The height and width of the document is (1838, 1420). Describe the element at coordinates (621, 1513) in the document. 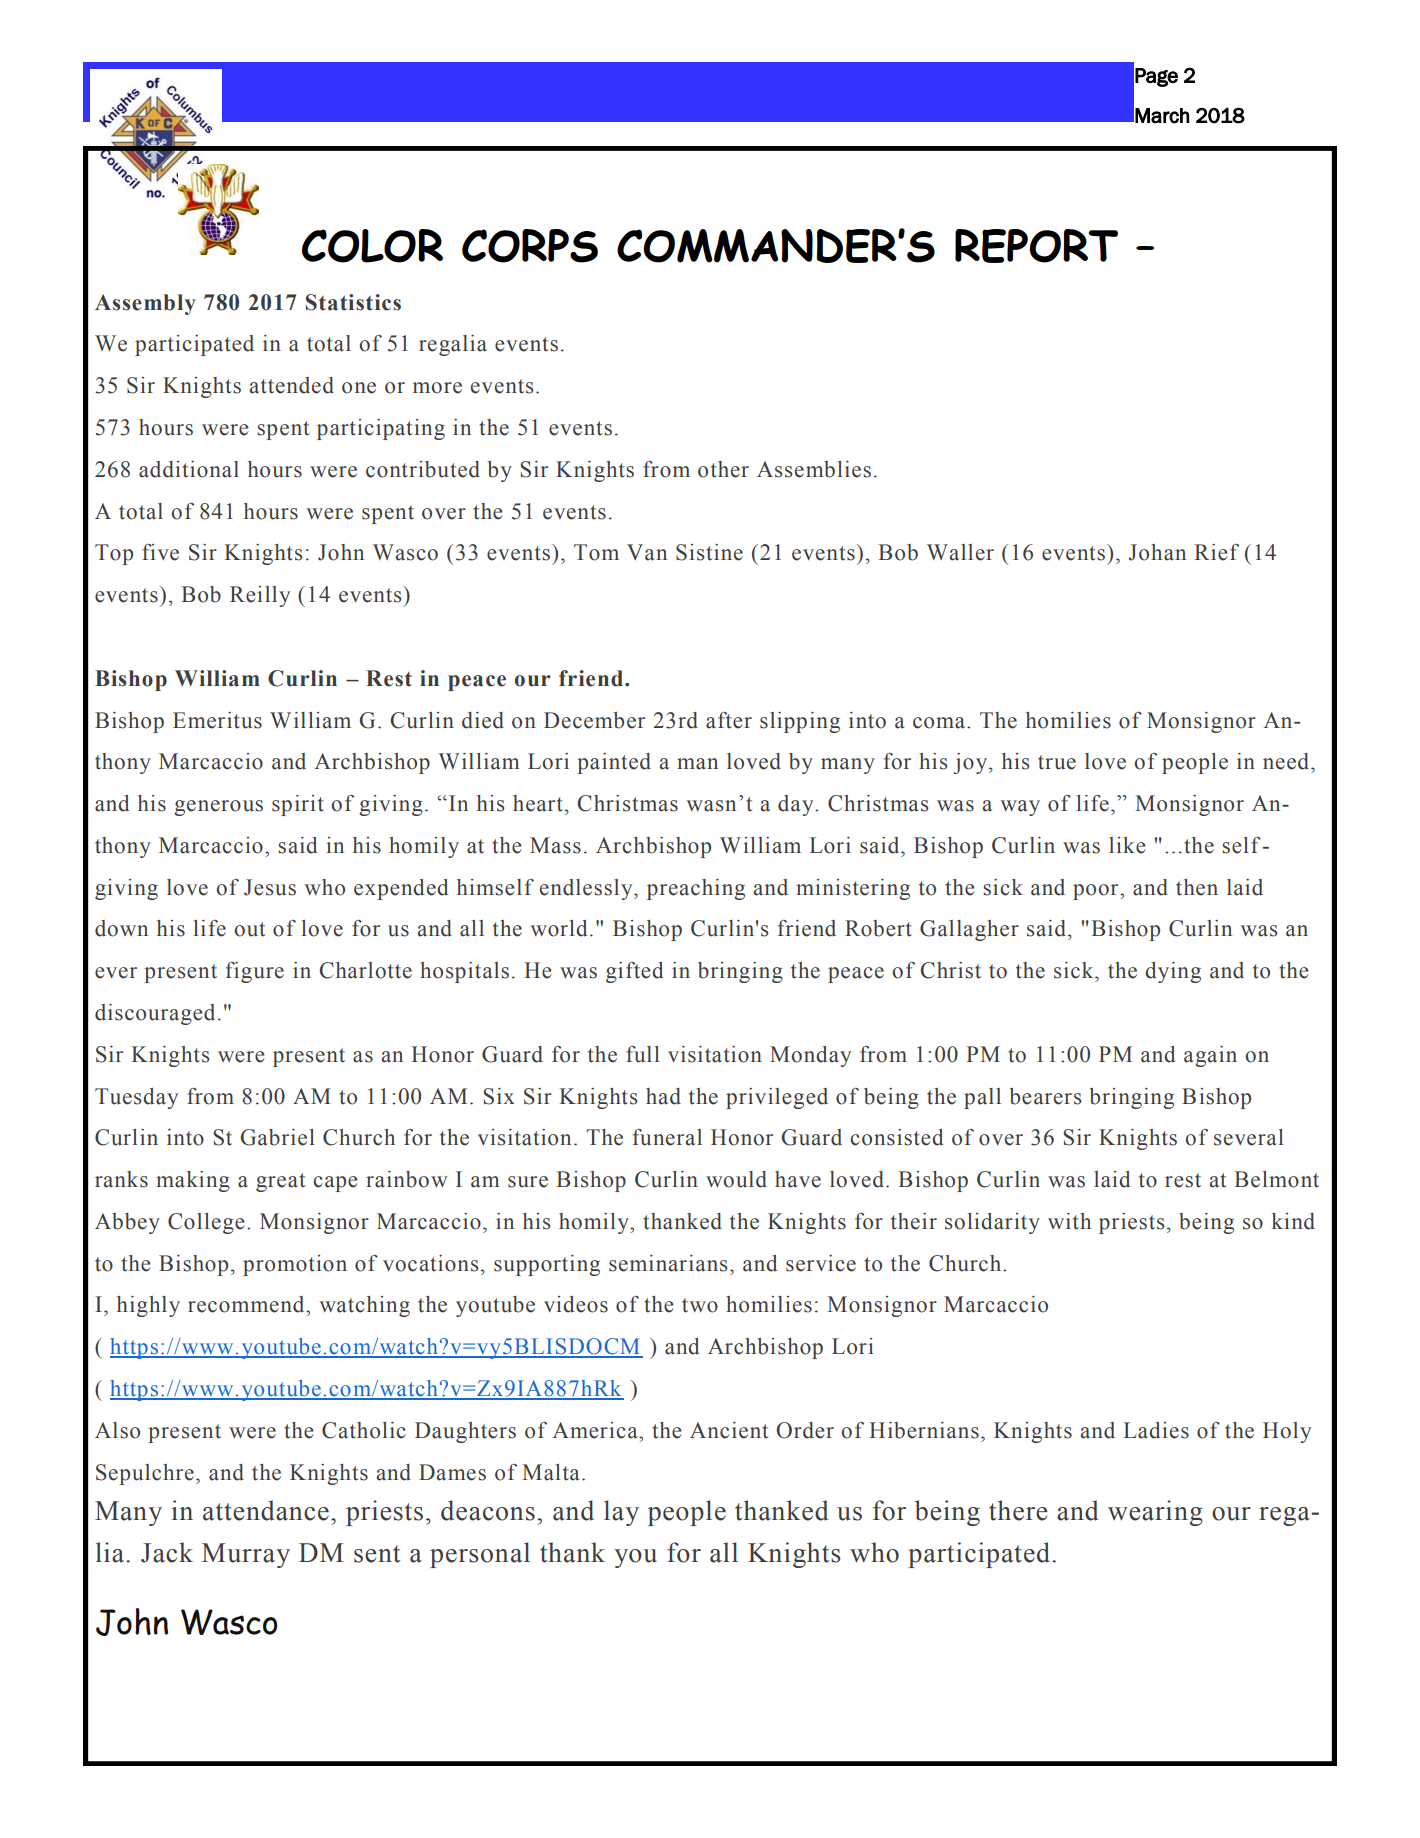

I see `lay` at that location.
